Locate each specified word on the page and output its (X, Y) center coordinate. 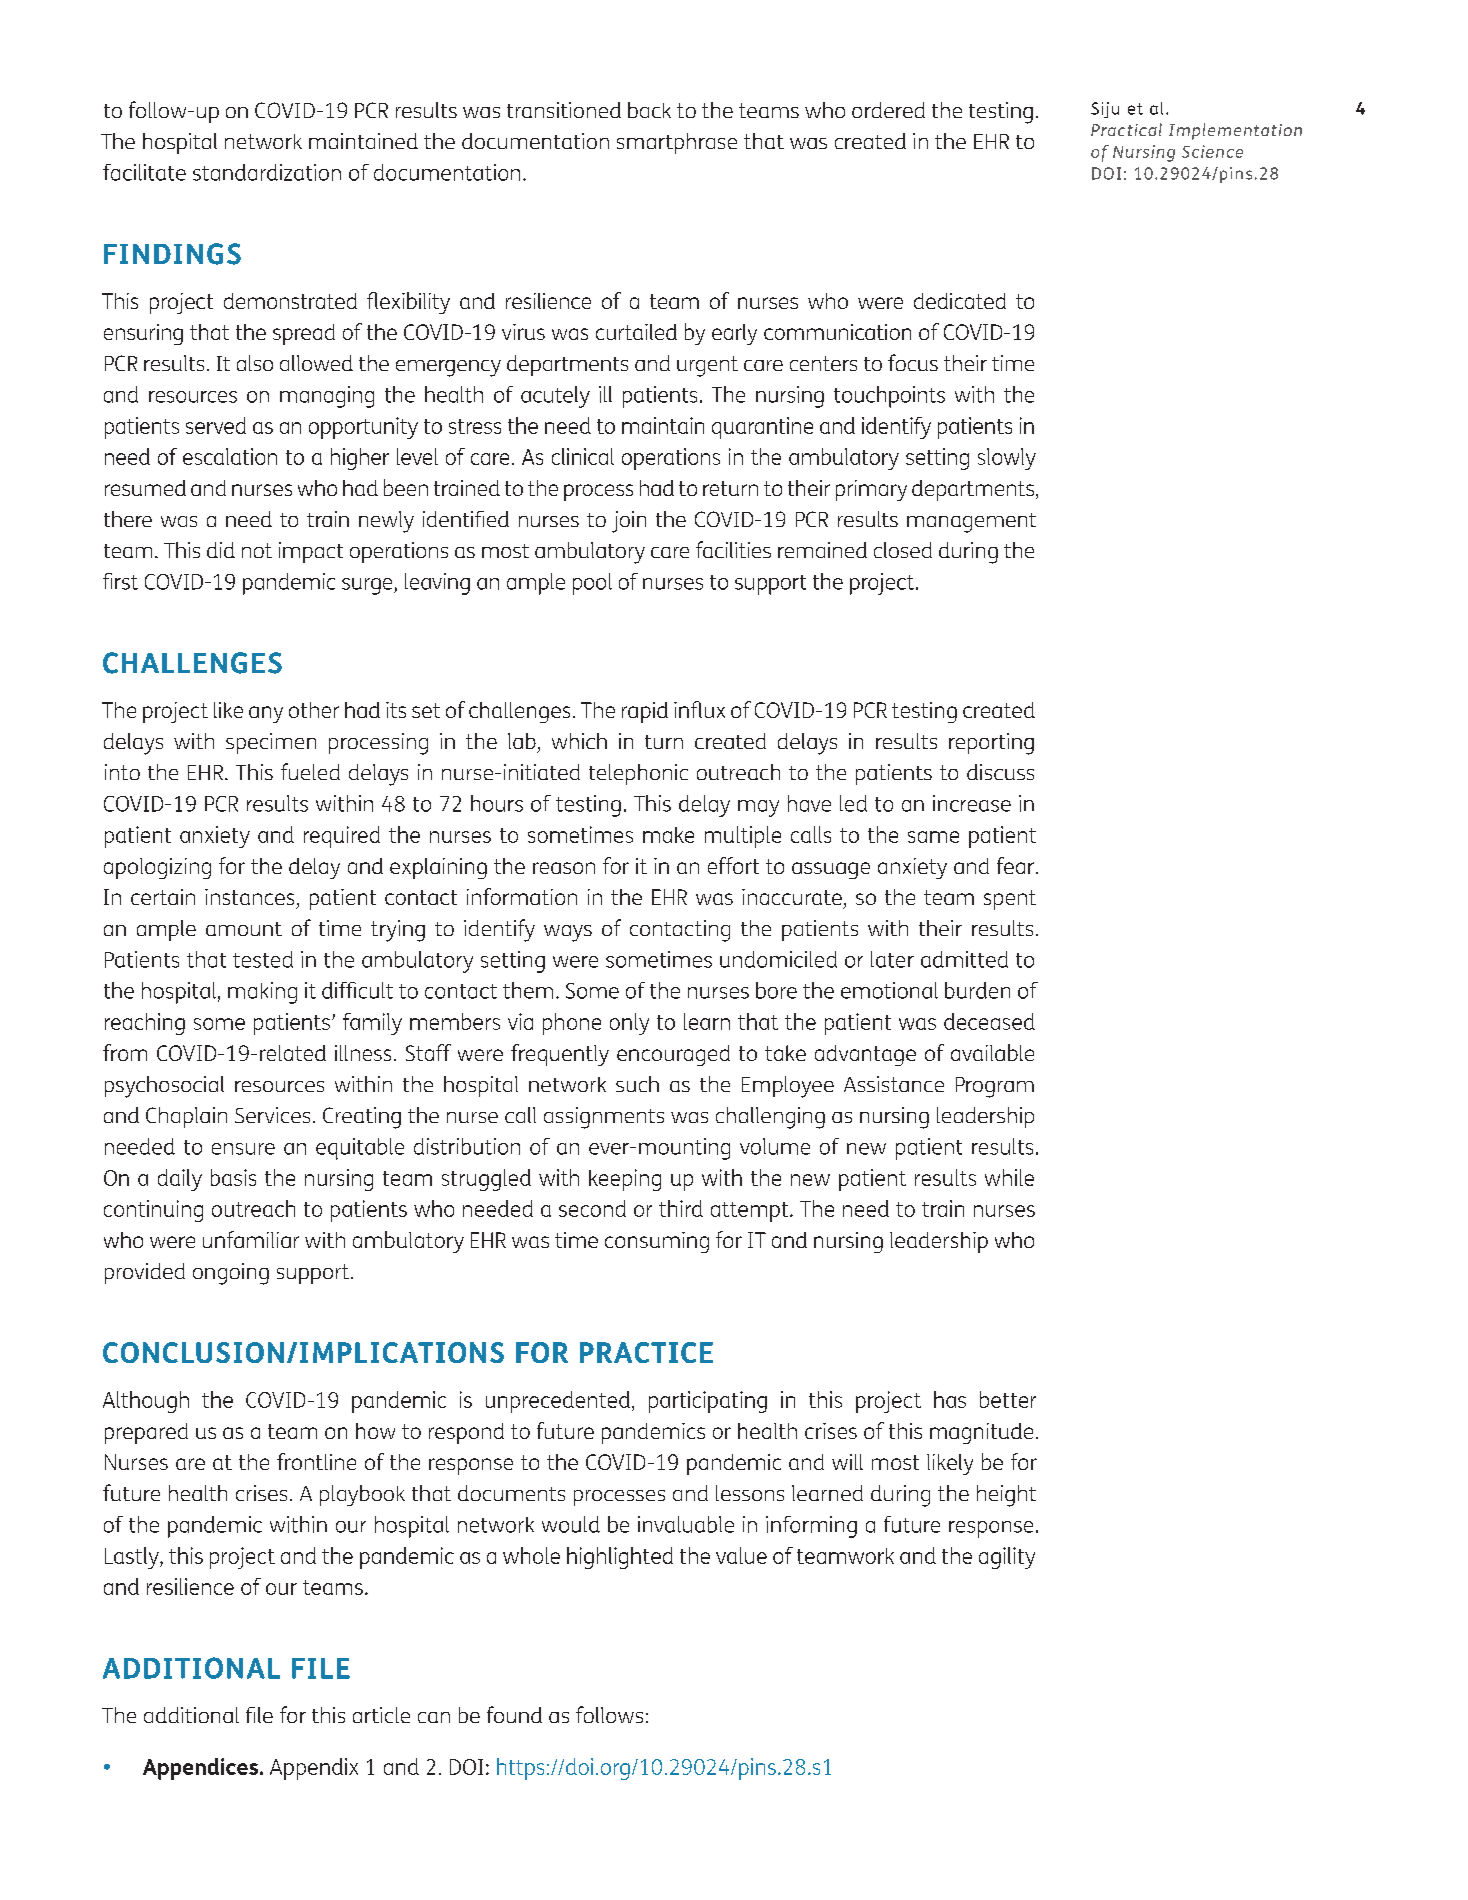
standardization (267, 172)
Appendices (200, 1769)
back (649, 110)
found (514, 1714)
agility (1007, 1558)
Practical (1126, 129)
